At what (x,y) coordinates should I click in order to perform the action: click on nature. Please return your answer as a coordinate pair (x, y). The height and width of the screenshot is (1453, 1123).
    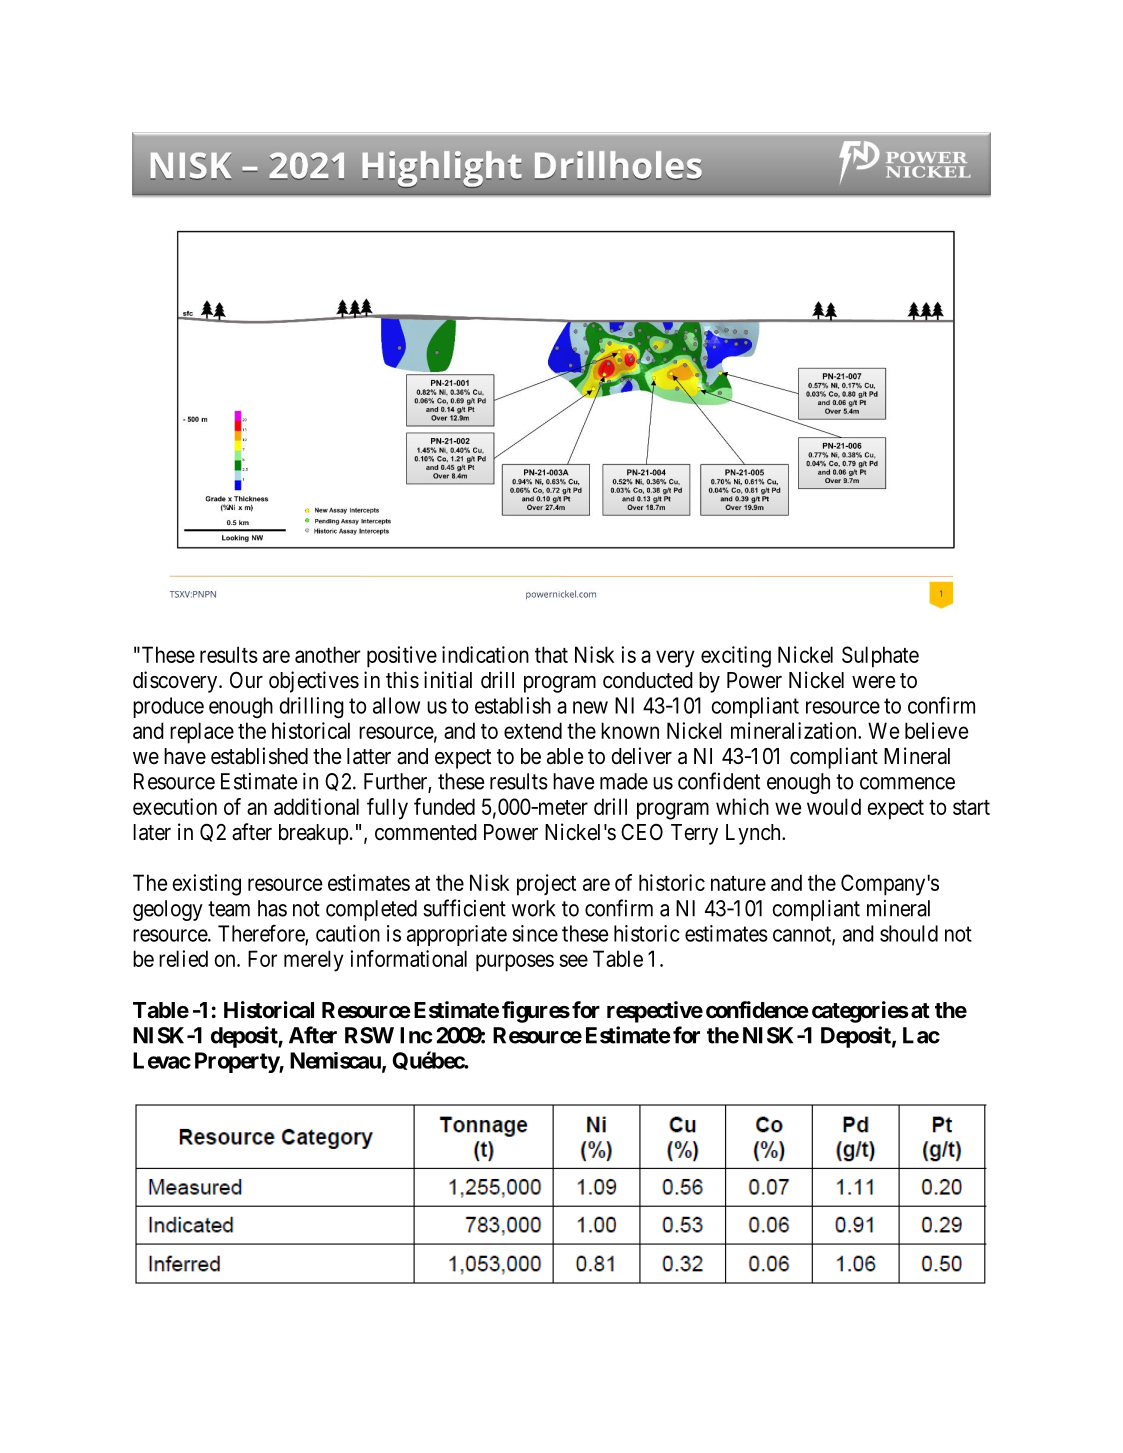
    Looking at the image, I should click on (738, 883).
